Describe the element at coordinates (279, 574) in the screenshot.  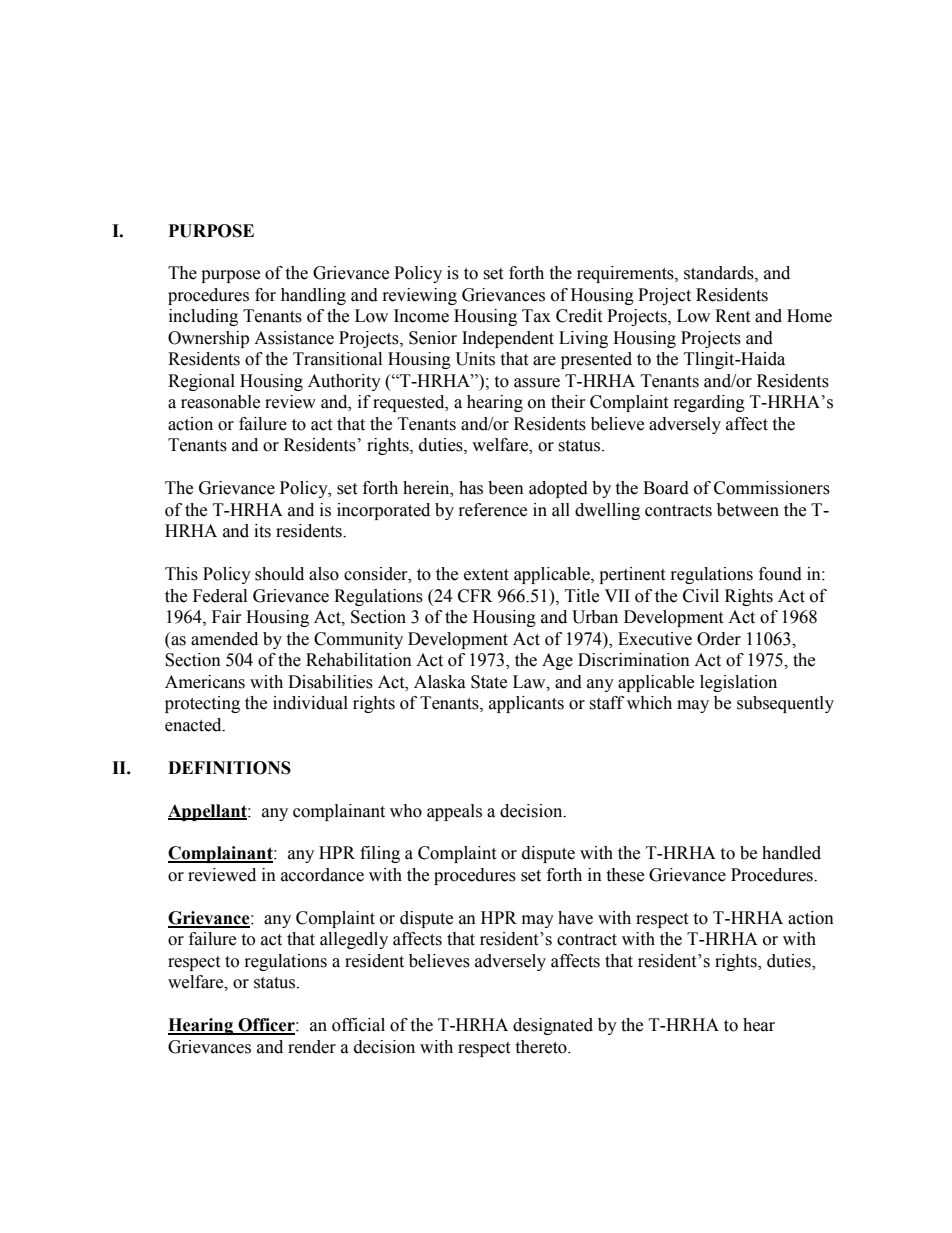
I see `should` at that location.
